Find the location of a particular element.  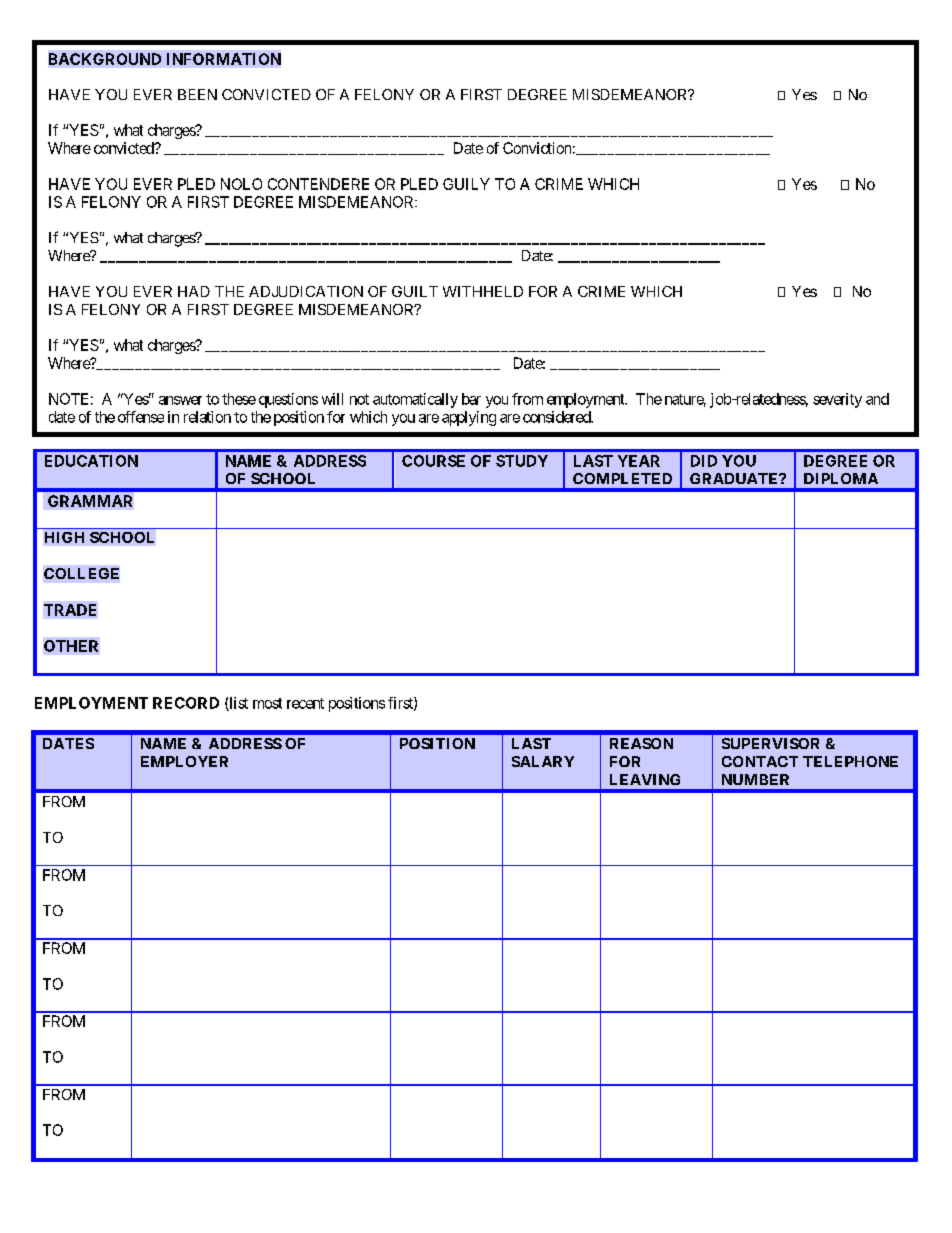

DIPLOMA is located at coordinates (841, 478).
